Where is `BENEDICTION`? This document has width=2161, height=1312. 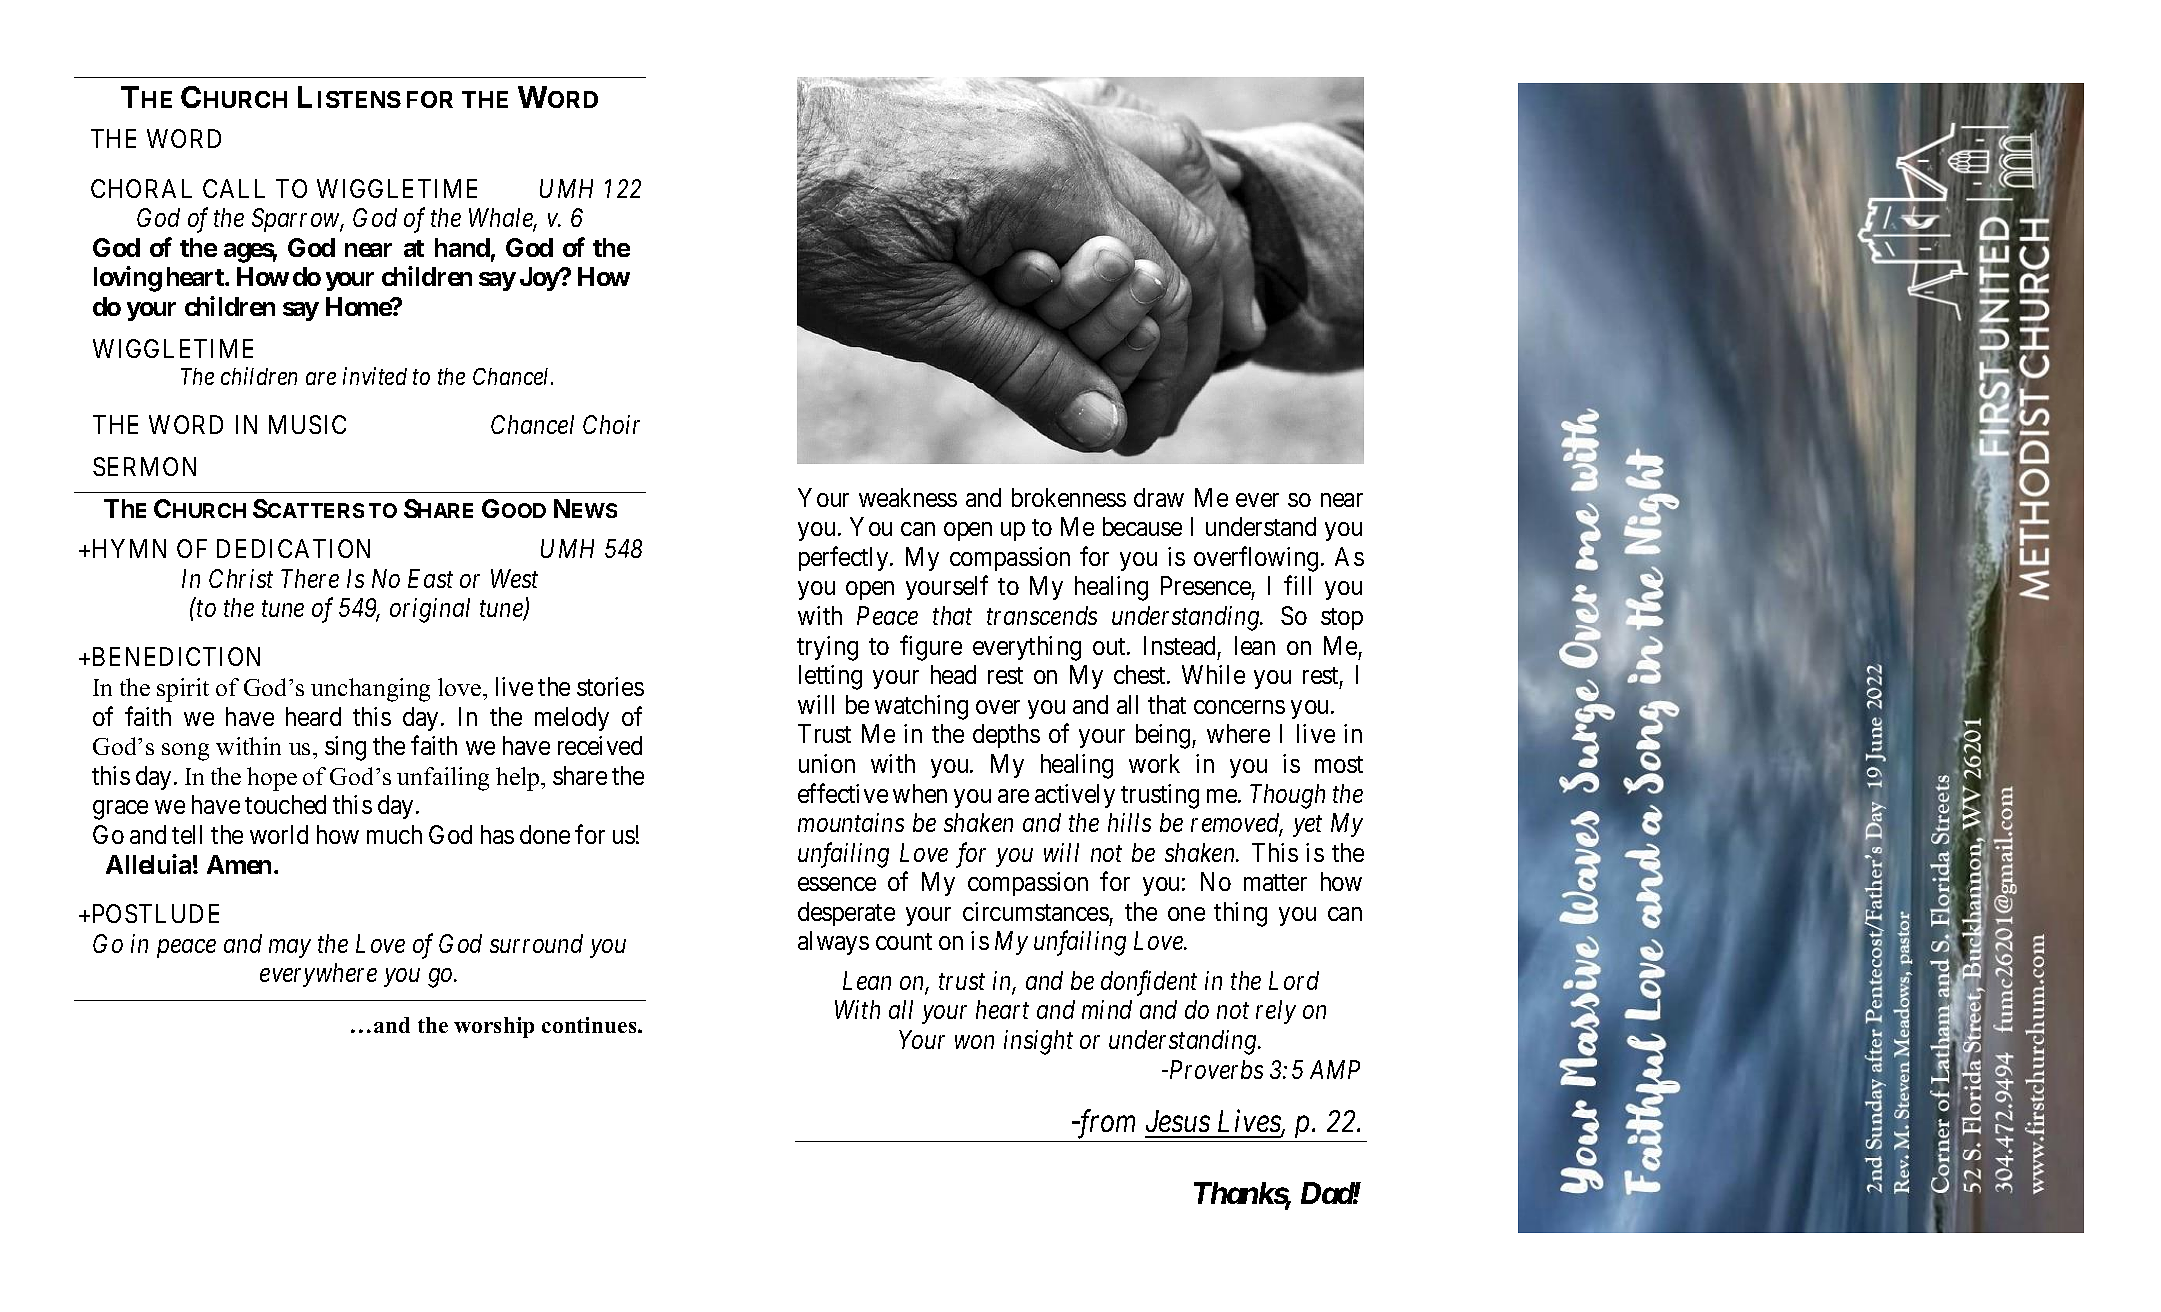 BENEDICTION is located at coordinates (176, 656).
